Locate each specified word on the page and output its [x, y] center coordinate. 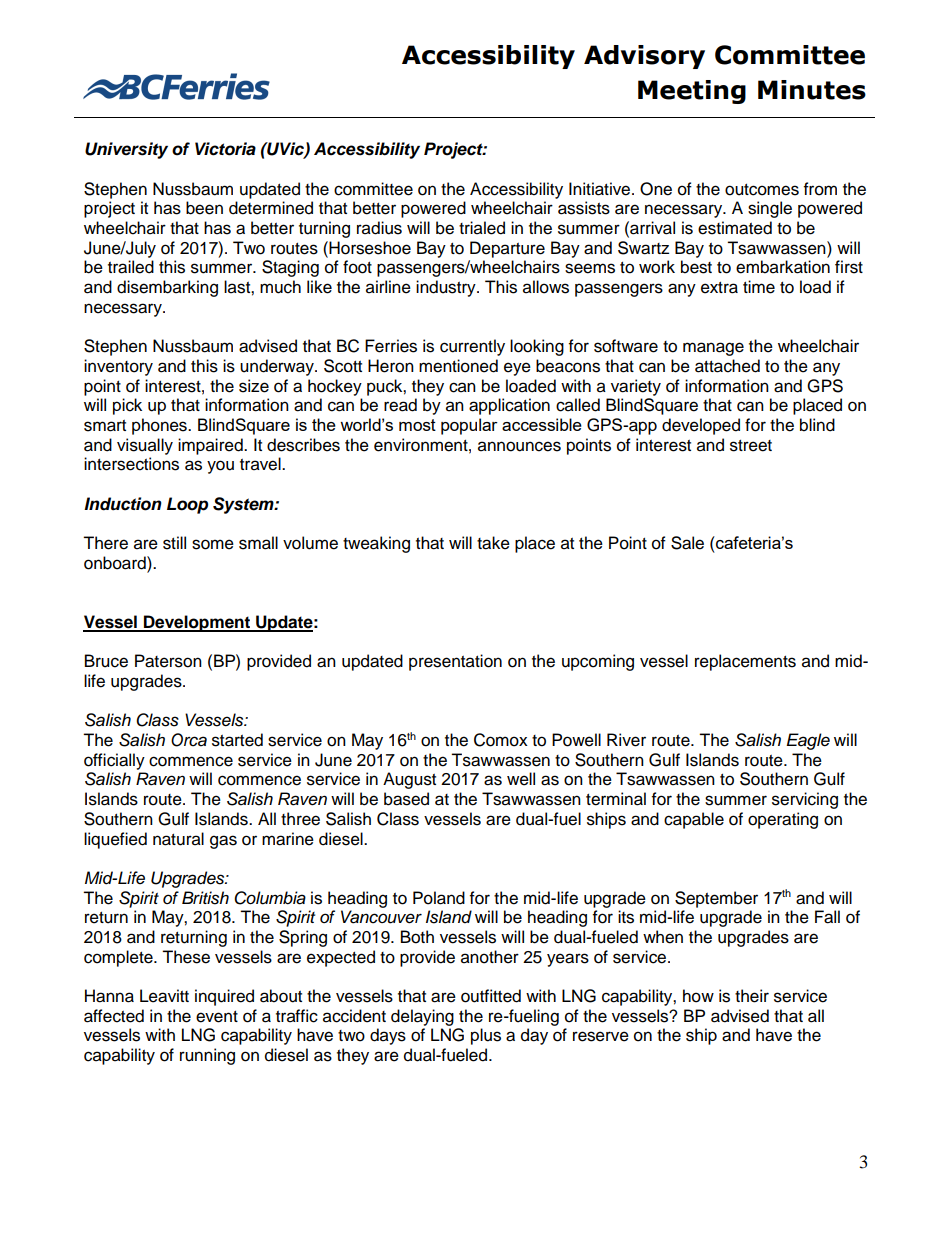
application [509, 406]
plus [486, 1036]
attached [727, 366]
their [752, 996]
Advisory [644, 57]
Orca [189, 740]
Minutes [812, 90]
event [217, 1017]
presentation [455, 662]
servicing [805, 800]
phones [160, 426]
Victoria [225, 149]
